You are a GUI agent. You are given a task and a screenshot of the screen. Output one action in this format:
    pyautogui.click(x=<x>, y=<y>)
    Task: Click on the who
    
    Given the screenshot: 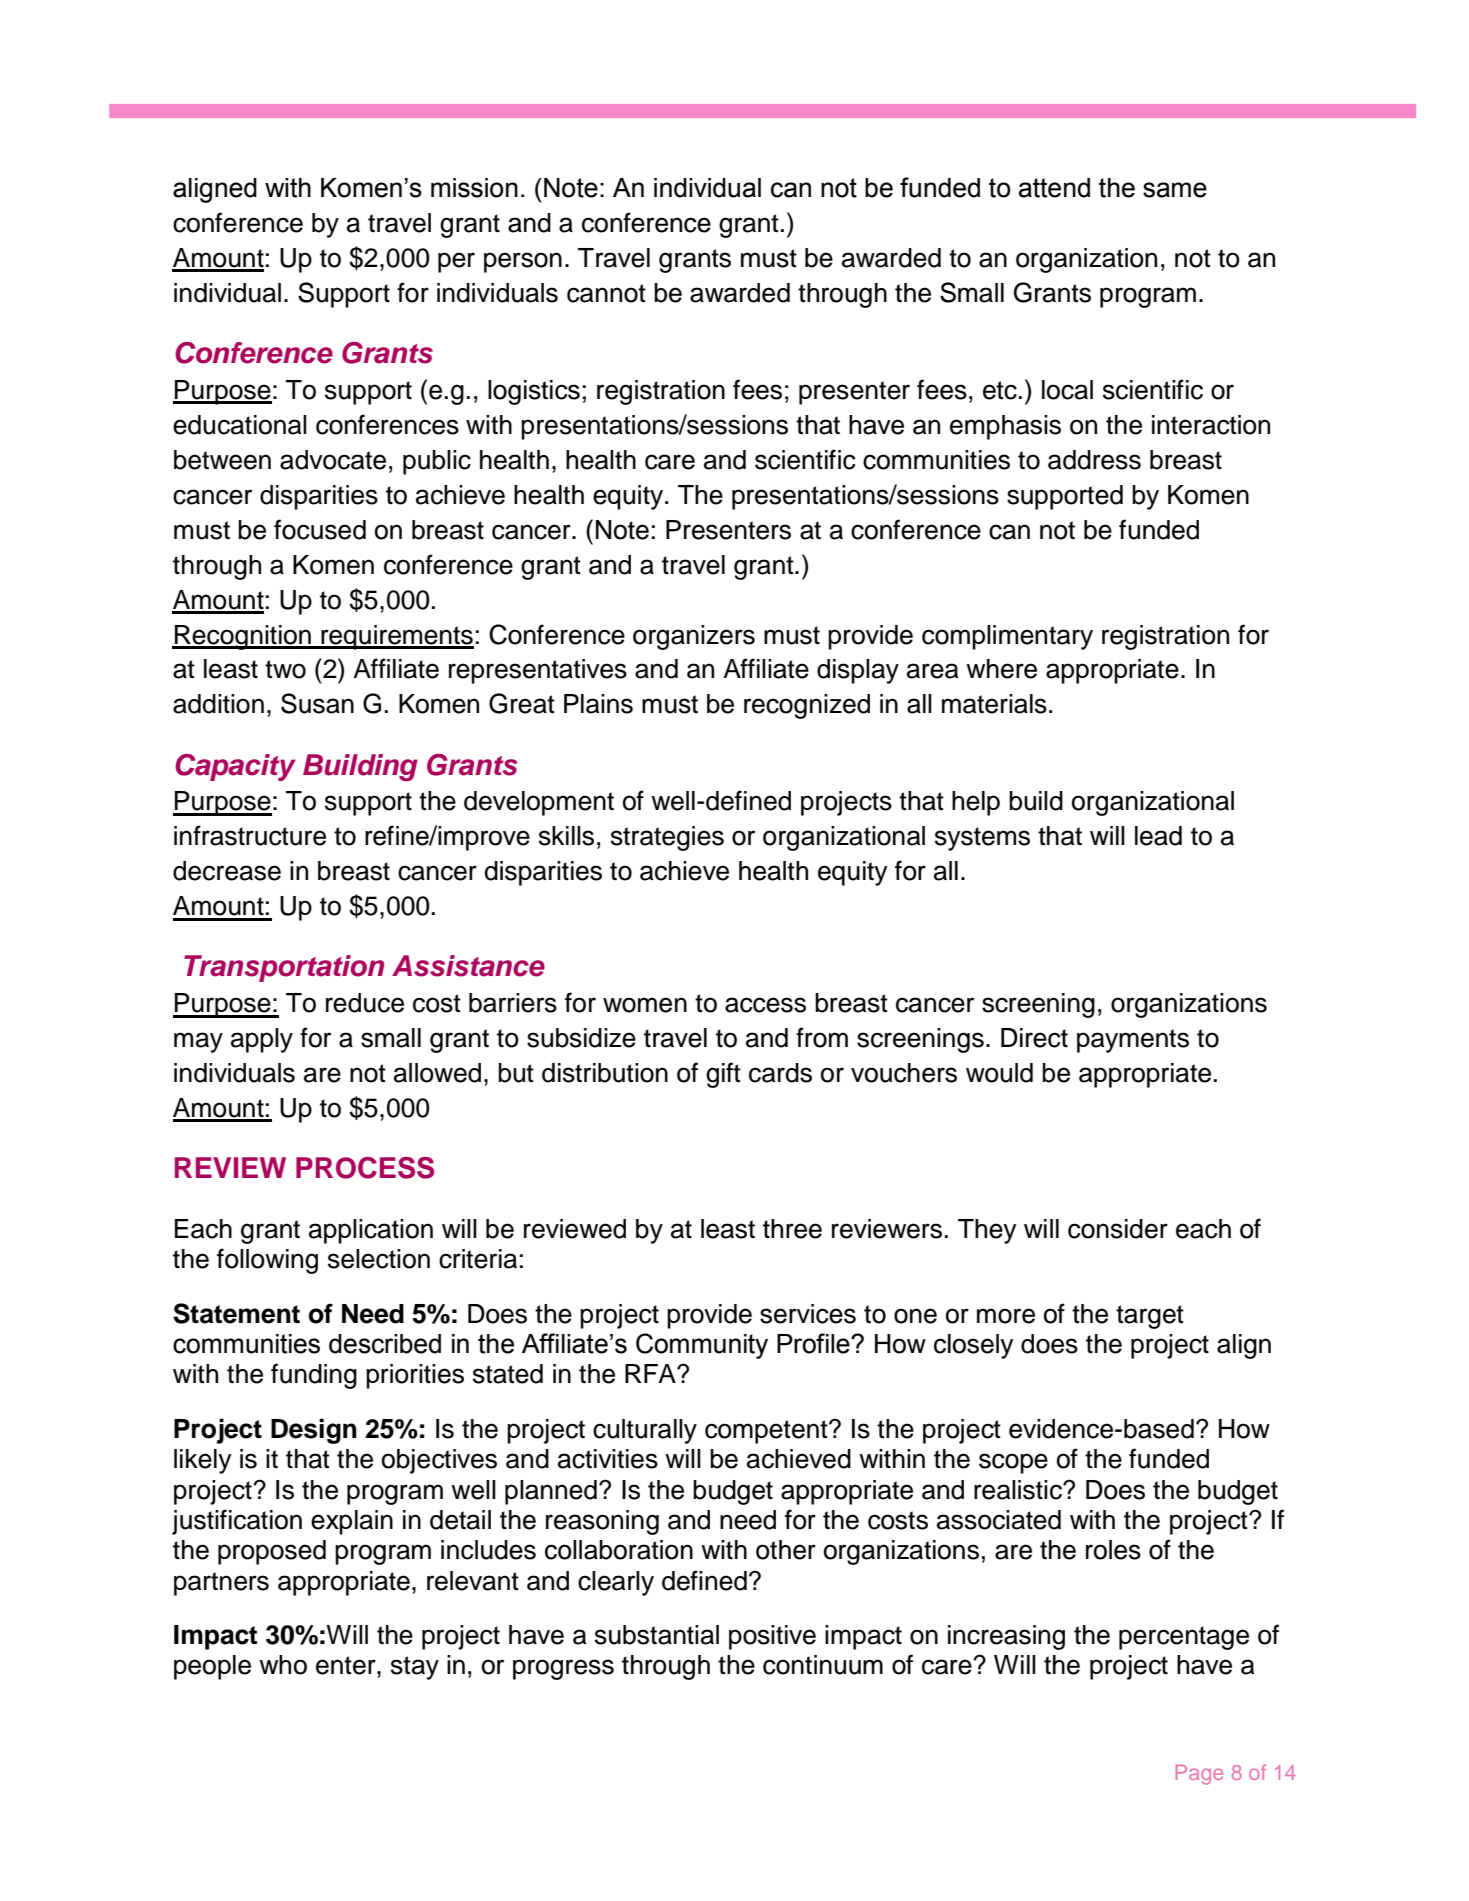 What is the action you would take?
    pyautogui.click(x=283, y=1665)
